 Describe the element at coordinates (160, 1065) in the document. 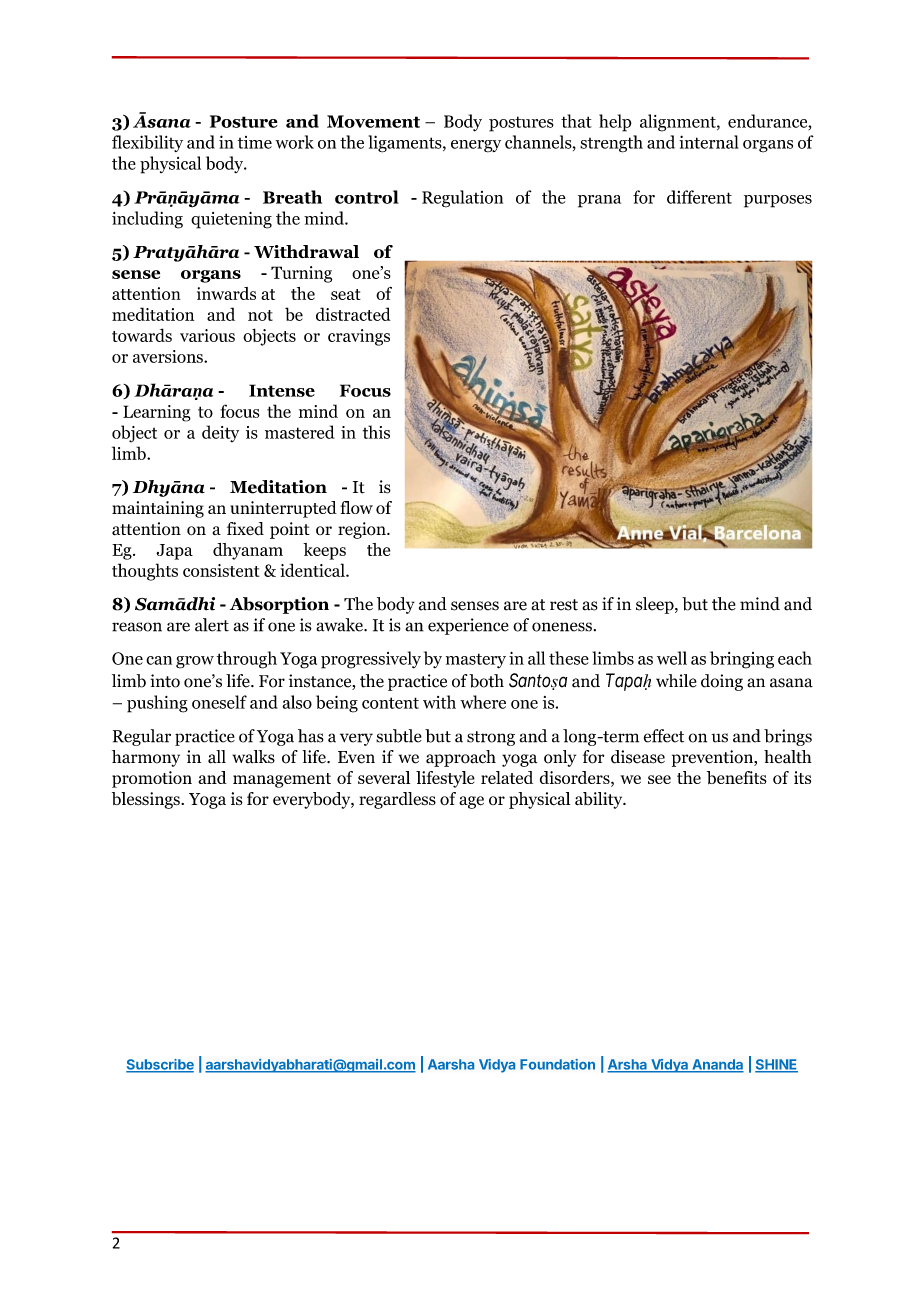

I see `Subscribe` at that location.
